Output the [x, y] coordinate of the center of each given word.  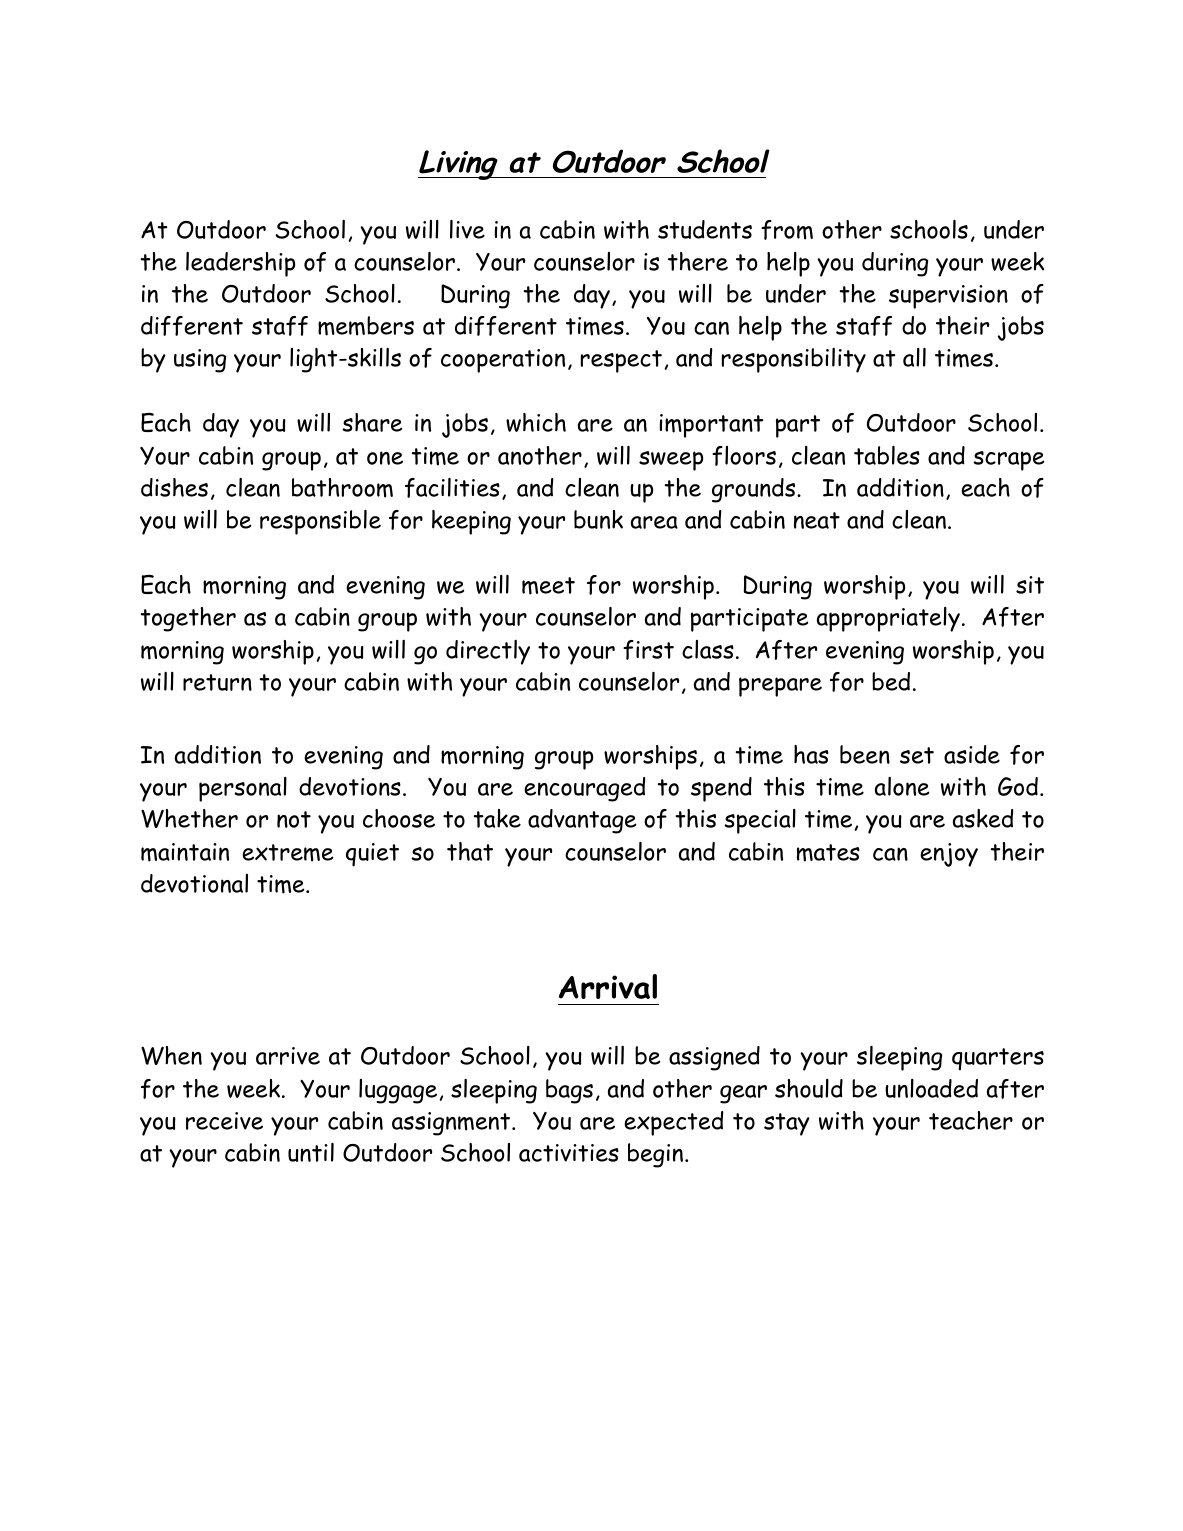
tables [887, 455]
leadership [240, 264]
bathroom [342, 488]
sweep [671, 461]
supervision [948, 297]
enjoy [949, 855]
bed [891, 681]
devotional [194, 883]
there [698, 261]
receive [224, 1121]
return [217, 682]
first [648, 650]
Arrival [608, 986]
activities [569, 1153]
